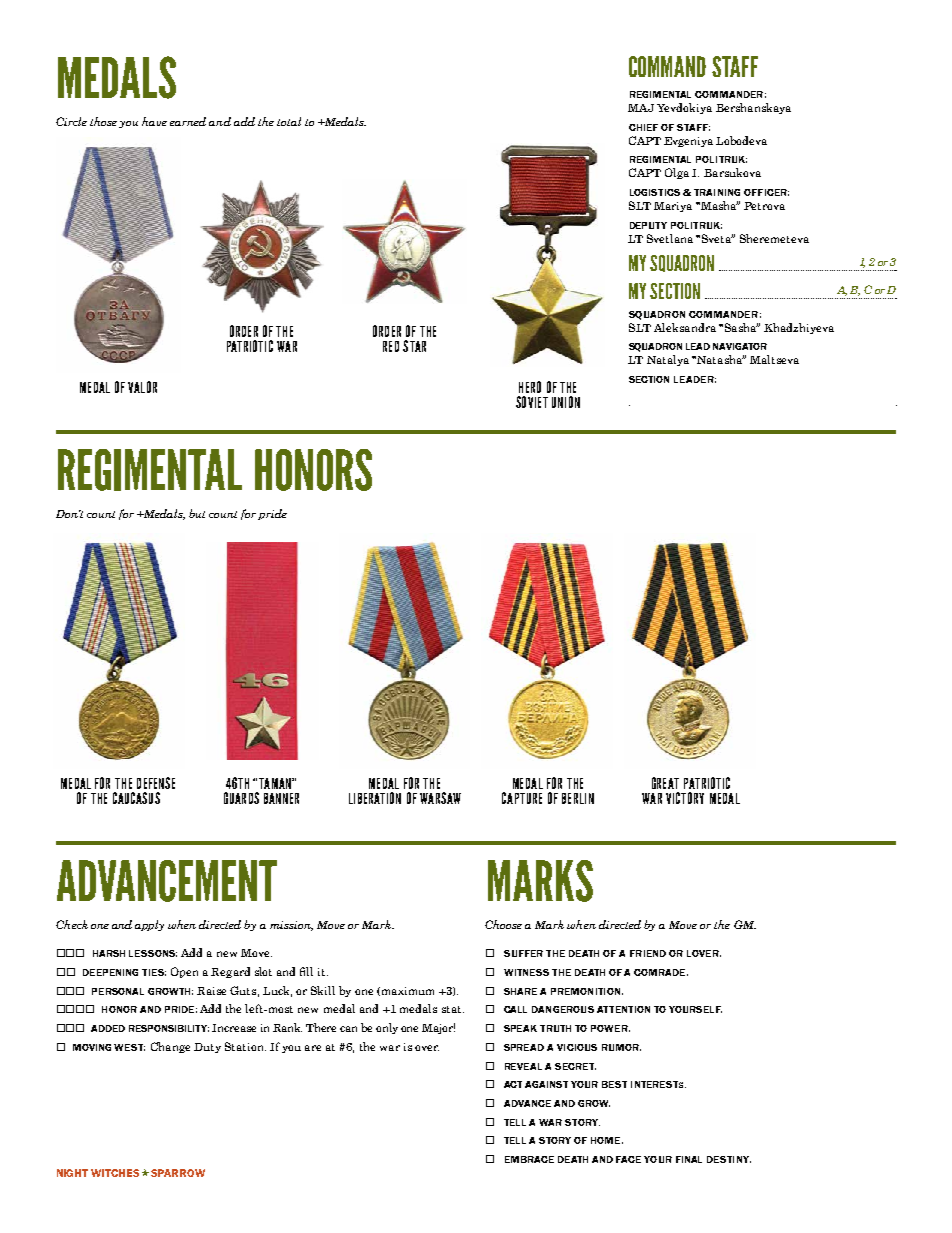 The height and width of the page is (1233, 952). What do you see at coordinates (677, 173) in the page?
I see `Olga` at bounding box center [677, 173].
